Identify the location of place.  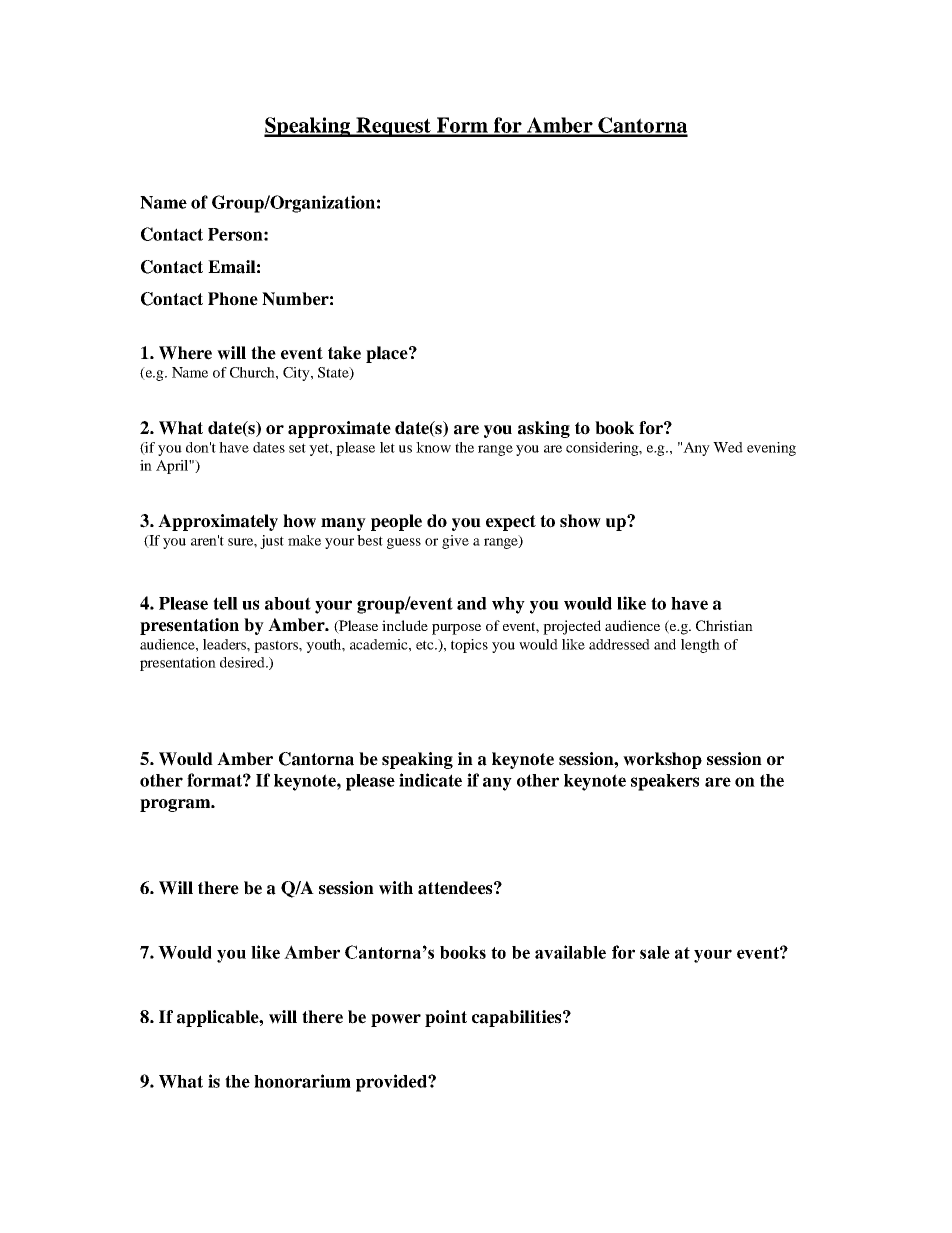
(388, 354).
